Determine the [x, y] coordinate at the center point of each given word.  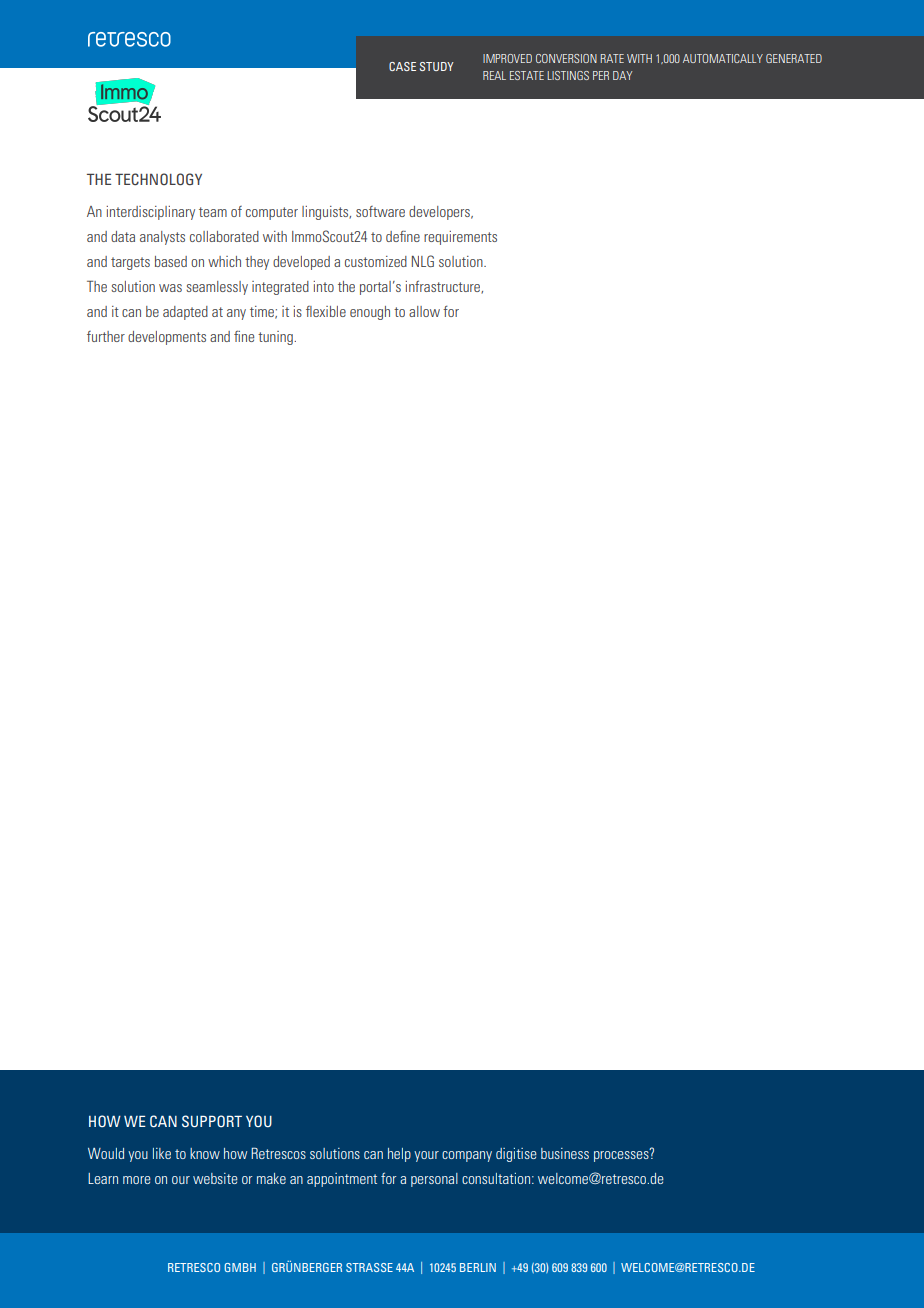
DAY [622, 75]
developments [167, 338]
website [215, 1178]
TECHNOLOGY [158, 179]
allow [424, 311]
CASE [402, 66]
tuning [276, 338]
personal [434, 1180]
